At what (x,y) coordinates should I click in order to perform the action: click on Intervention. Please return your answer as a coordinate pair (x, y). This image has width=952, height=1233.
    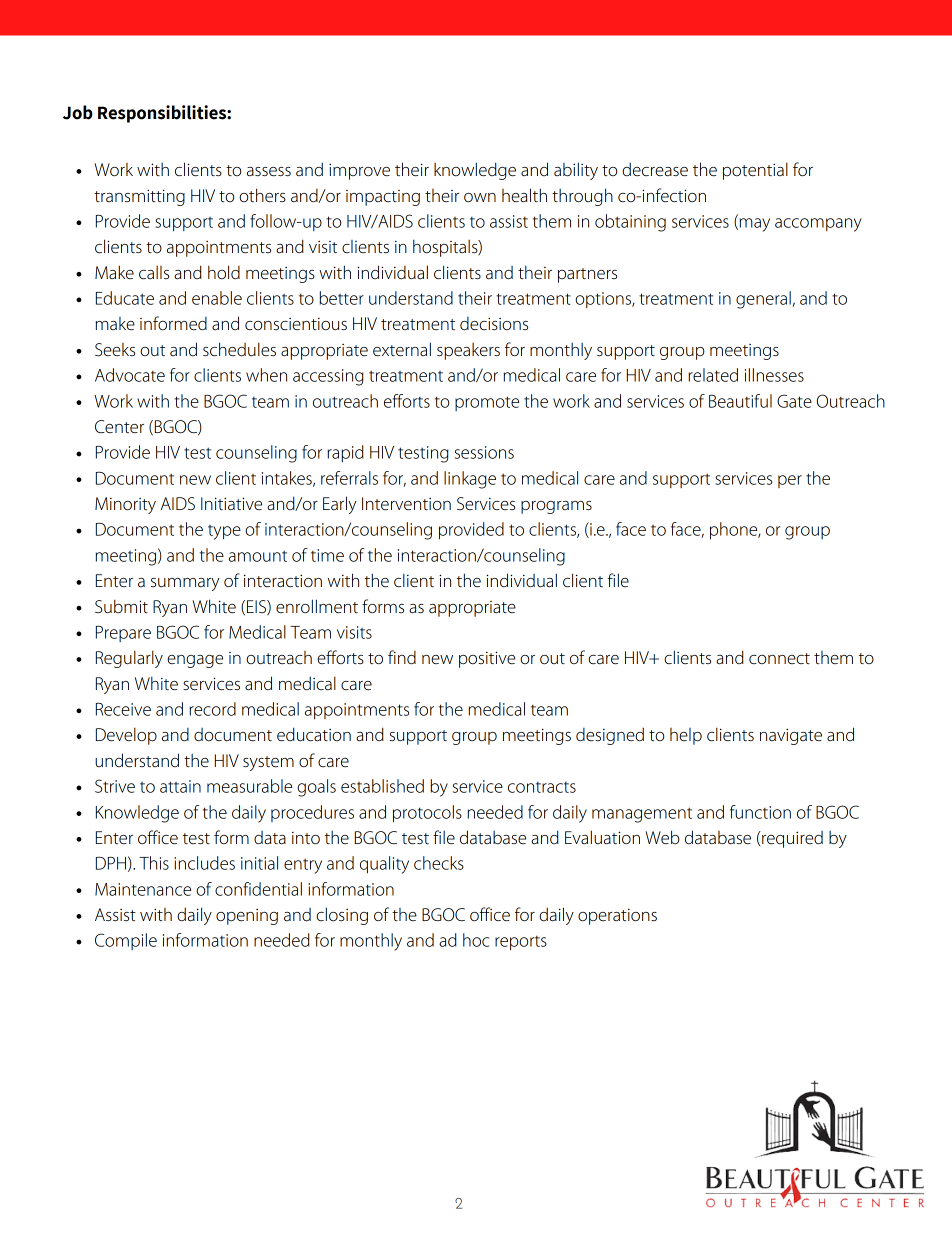
    Looking at the image, I should click on (406, 504).
